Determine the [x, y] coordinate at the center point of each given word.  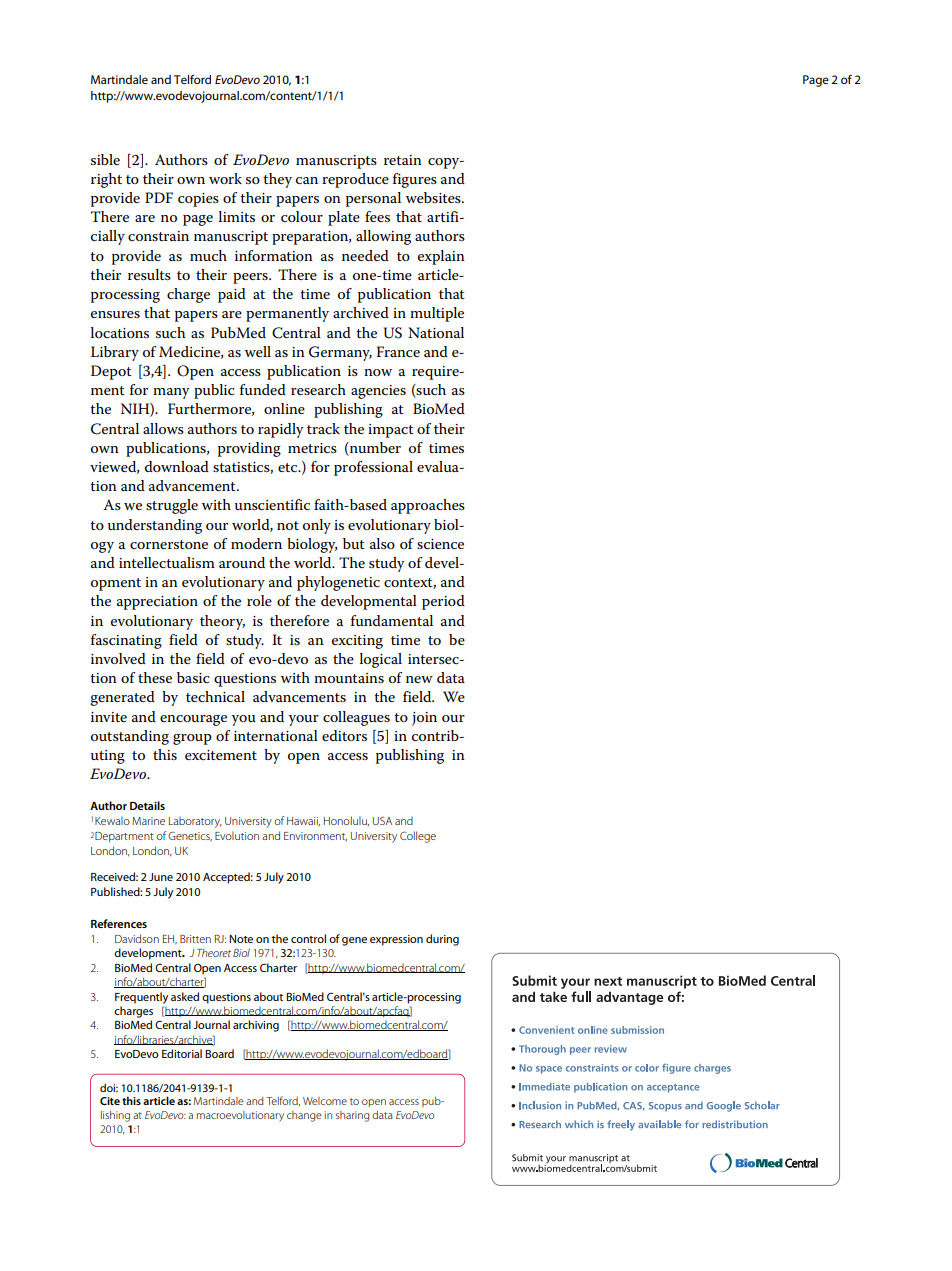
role [259, 600]
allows [163, 428]
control [308, 938]
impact [391, 431]
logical [381, 660]
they [277, 180]
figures [415, 180]
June [161, 877]
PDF [159, 197]
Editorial [182, 1053]
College [418, 837]
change [304, 1116]
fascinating [126, 641]
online [284, 408]
